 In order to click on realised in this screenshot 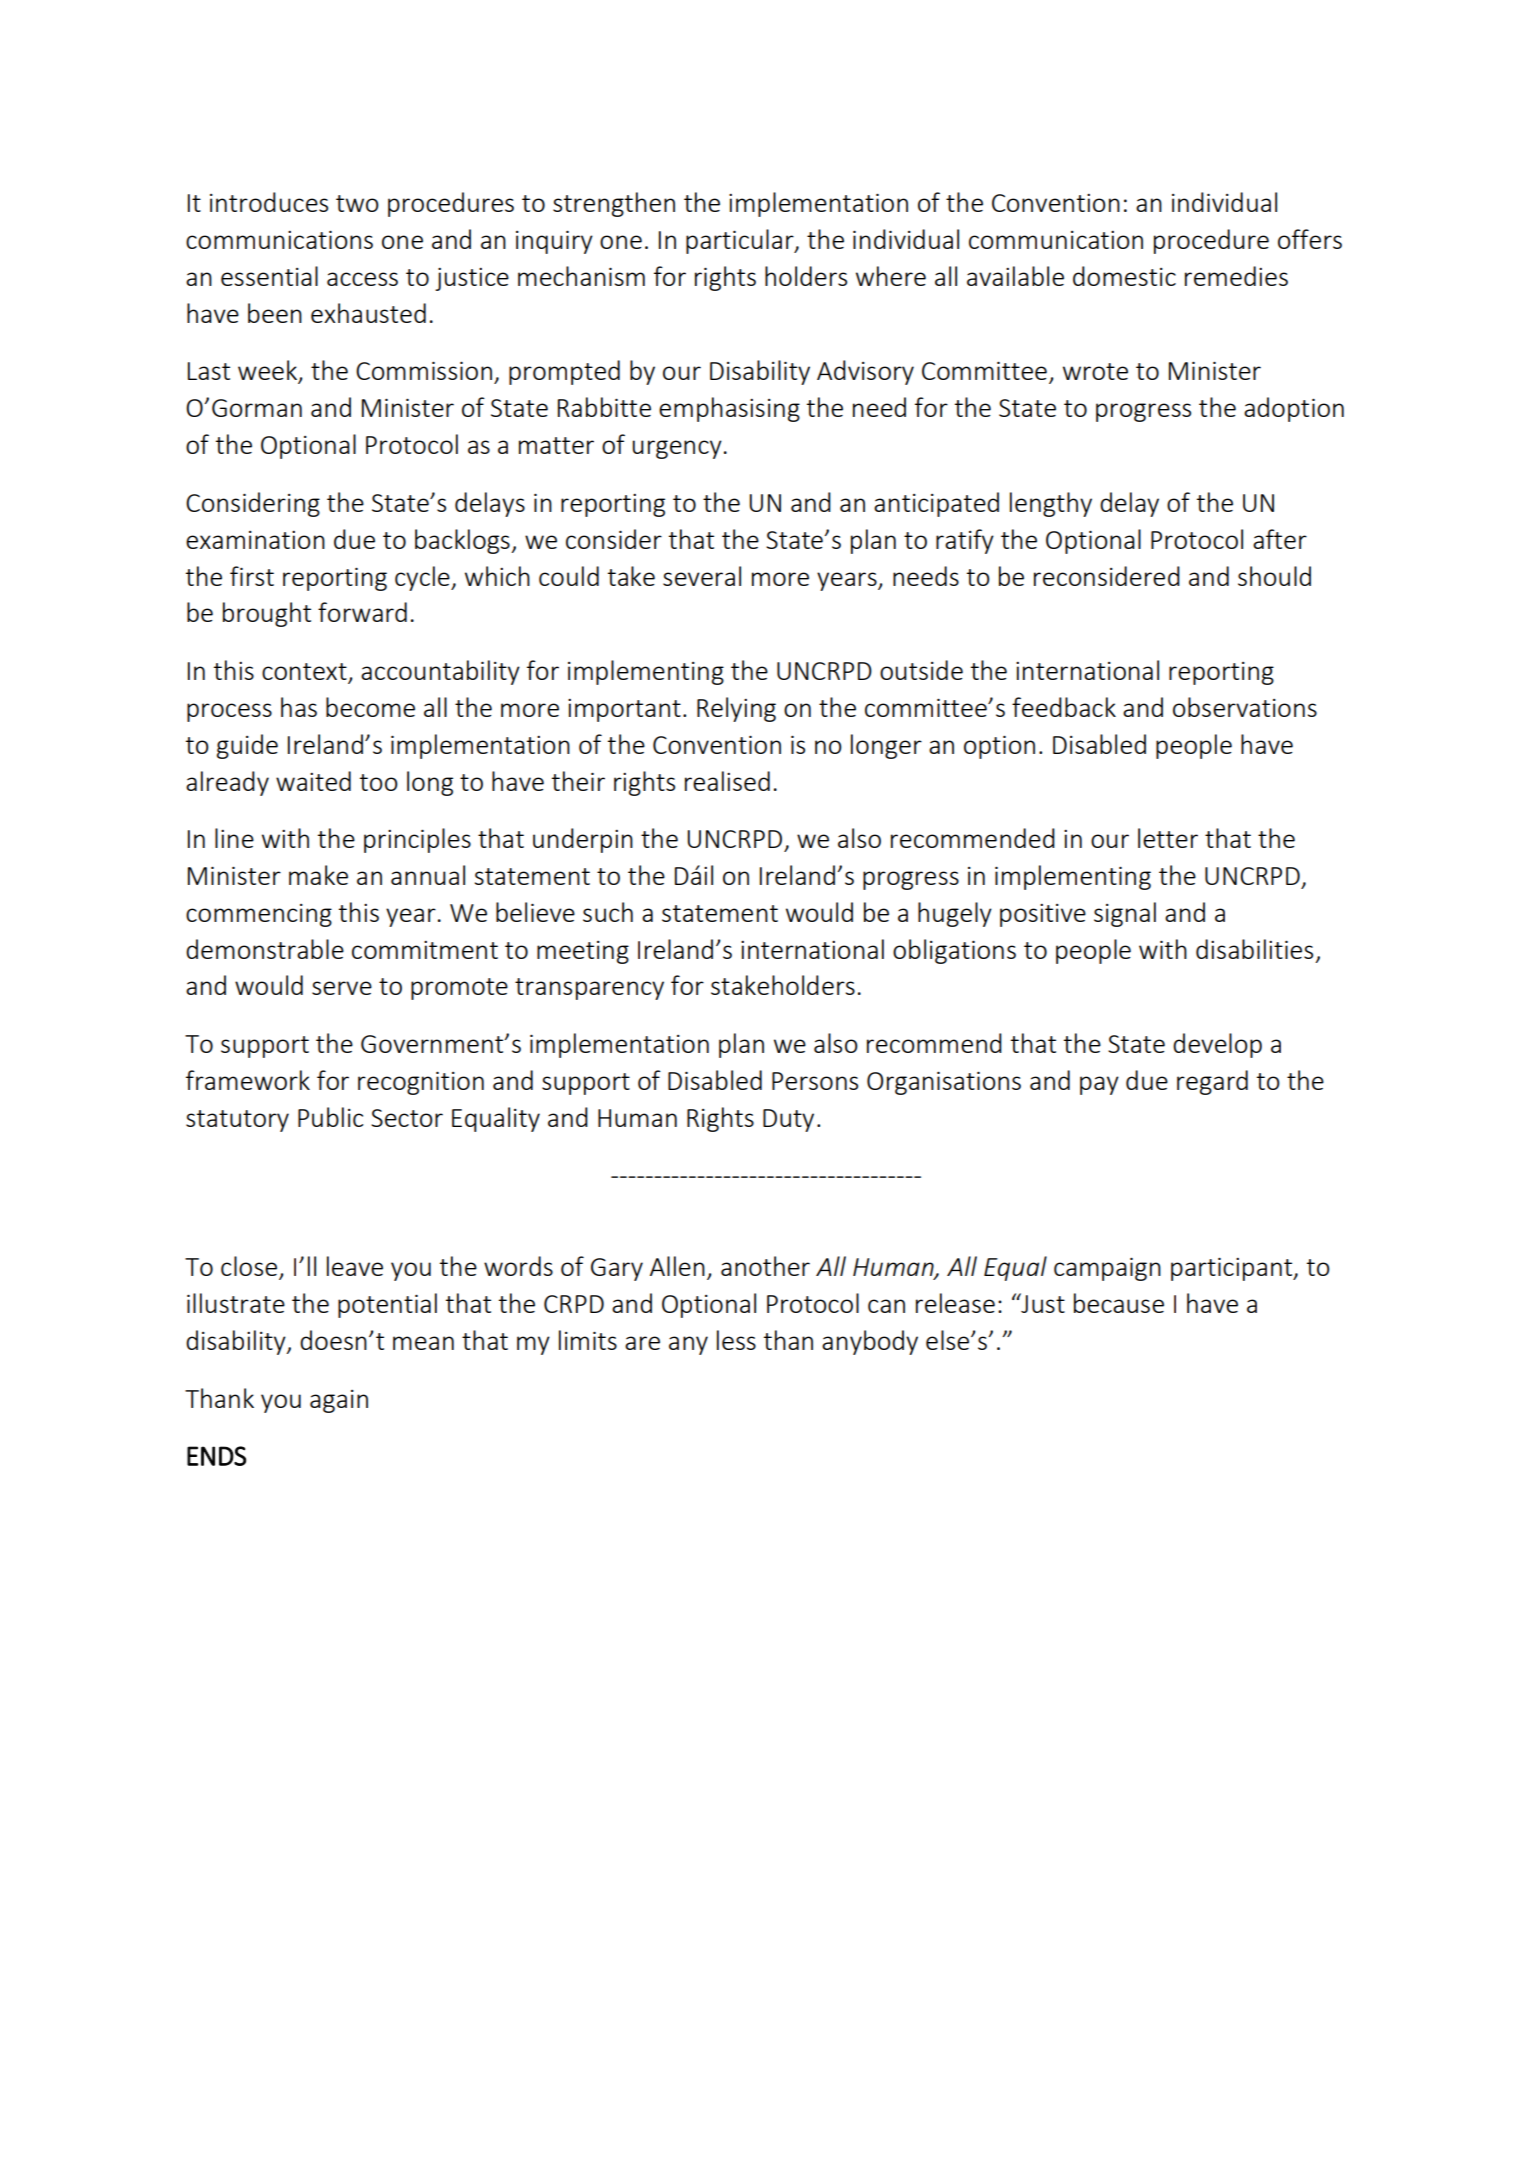, I will do `click(727, 781)`.
